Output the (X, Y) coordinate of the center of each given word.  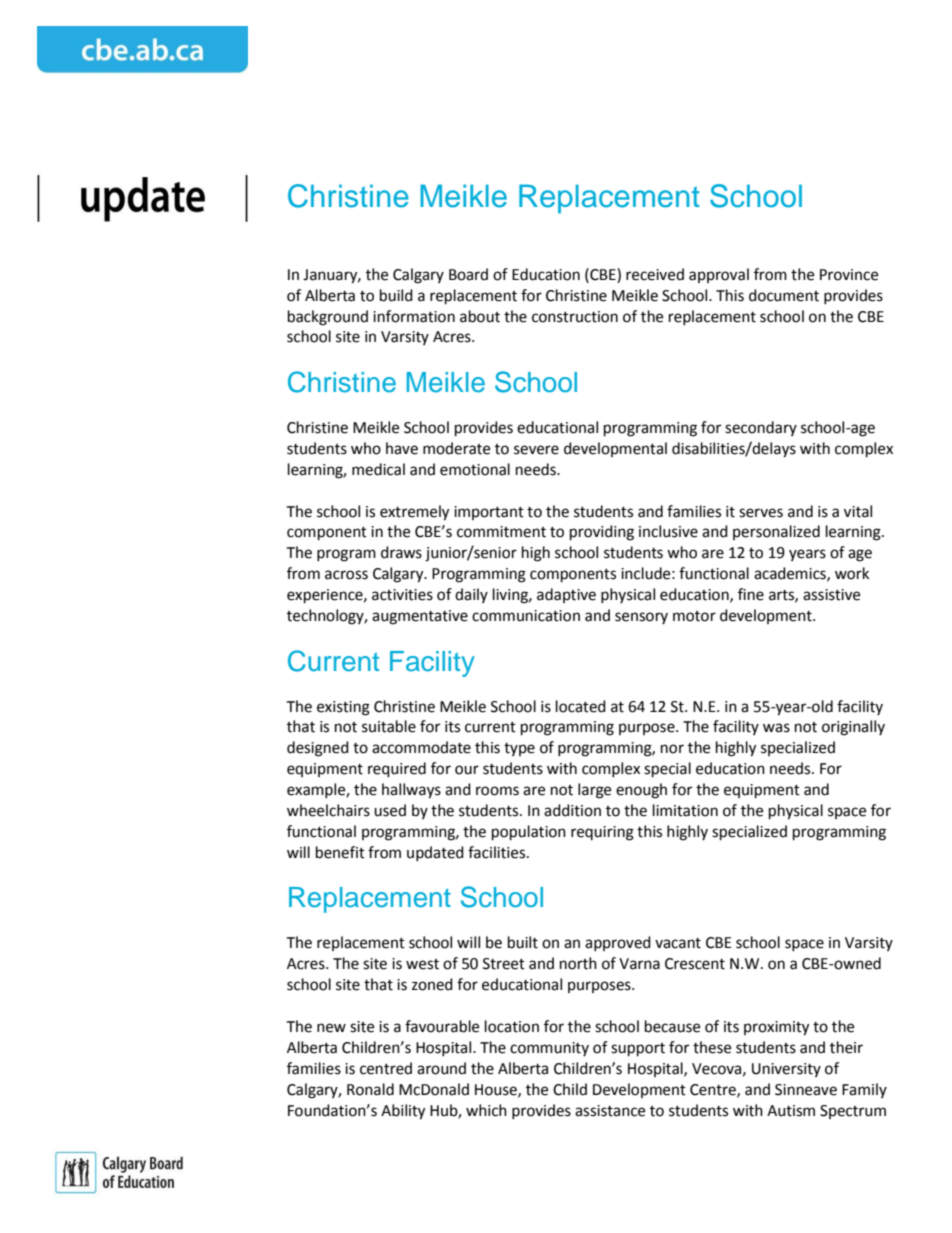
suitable (389, 726)
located (581, 706)
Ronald (370, 1089)
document (784, 295)
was (776, 728)
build (396, 295)
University (786, 1070)
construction (575, 317)
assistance (610, 1111)
